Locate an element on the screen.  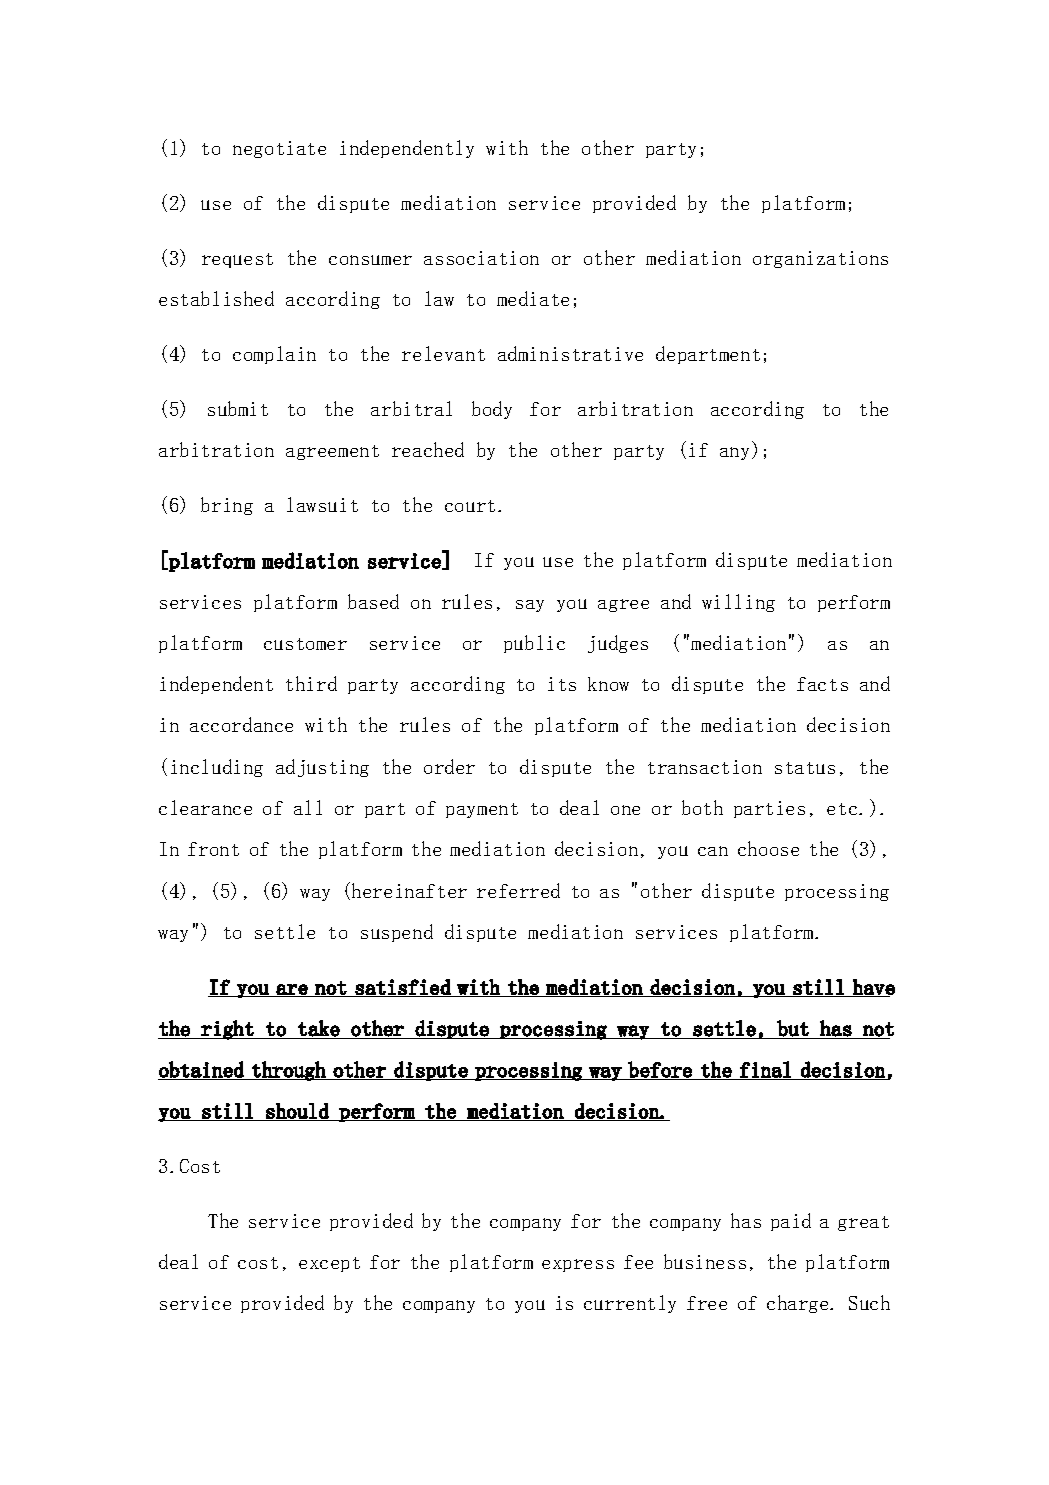
negotiate is located at coordinates (279, 149).
